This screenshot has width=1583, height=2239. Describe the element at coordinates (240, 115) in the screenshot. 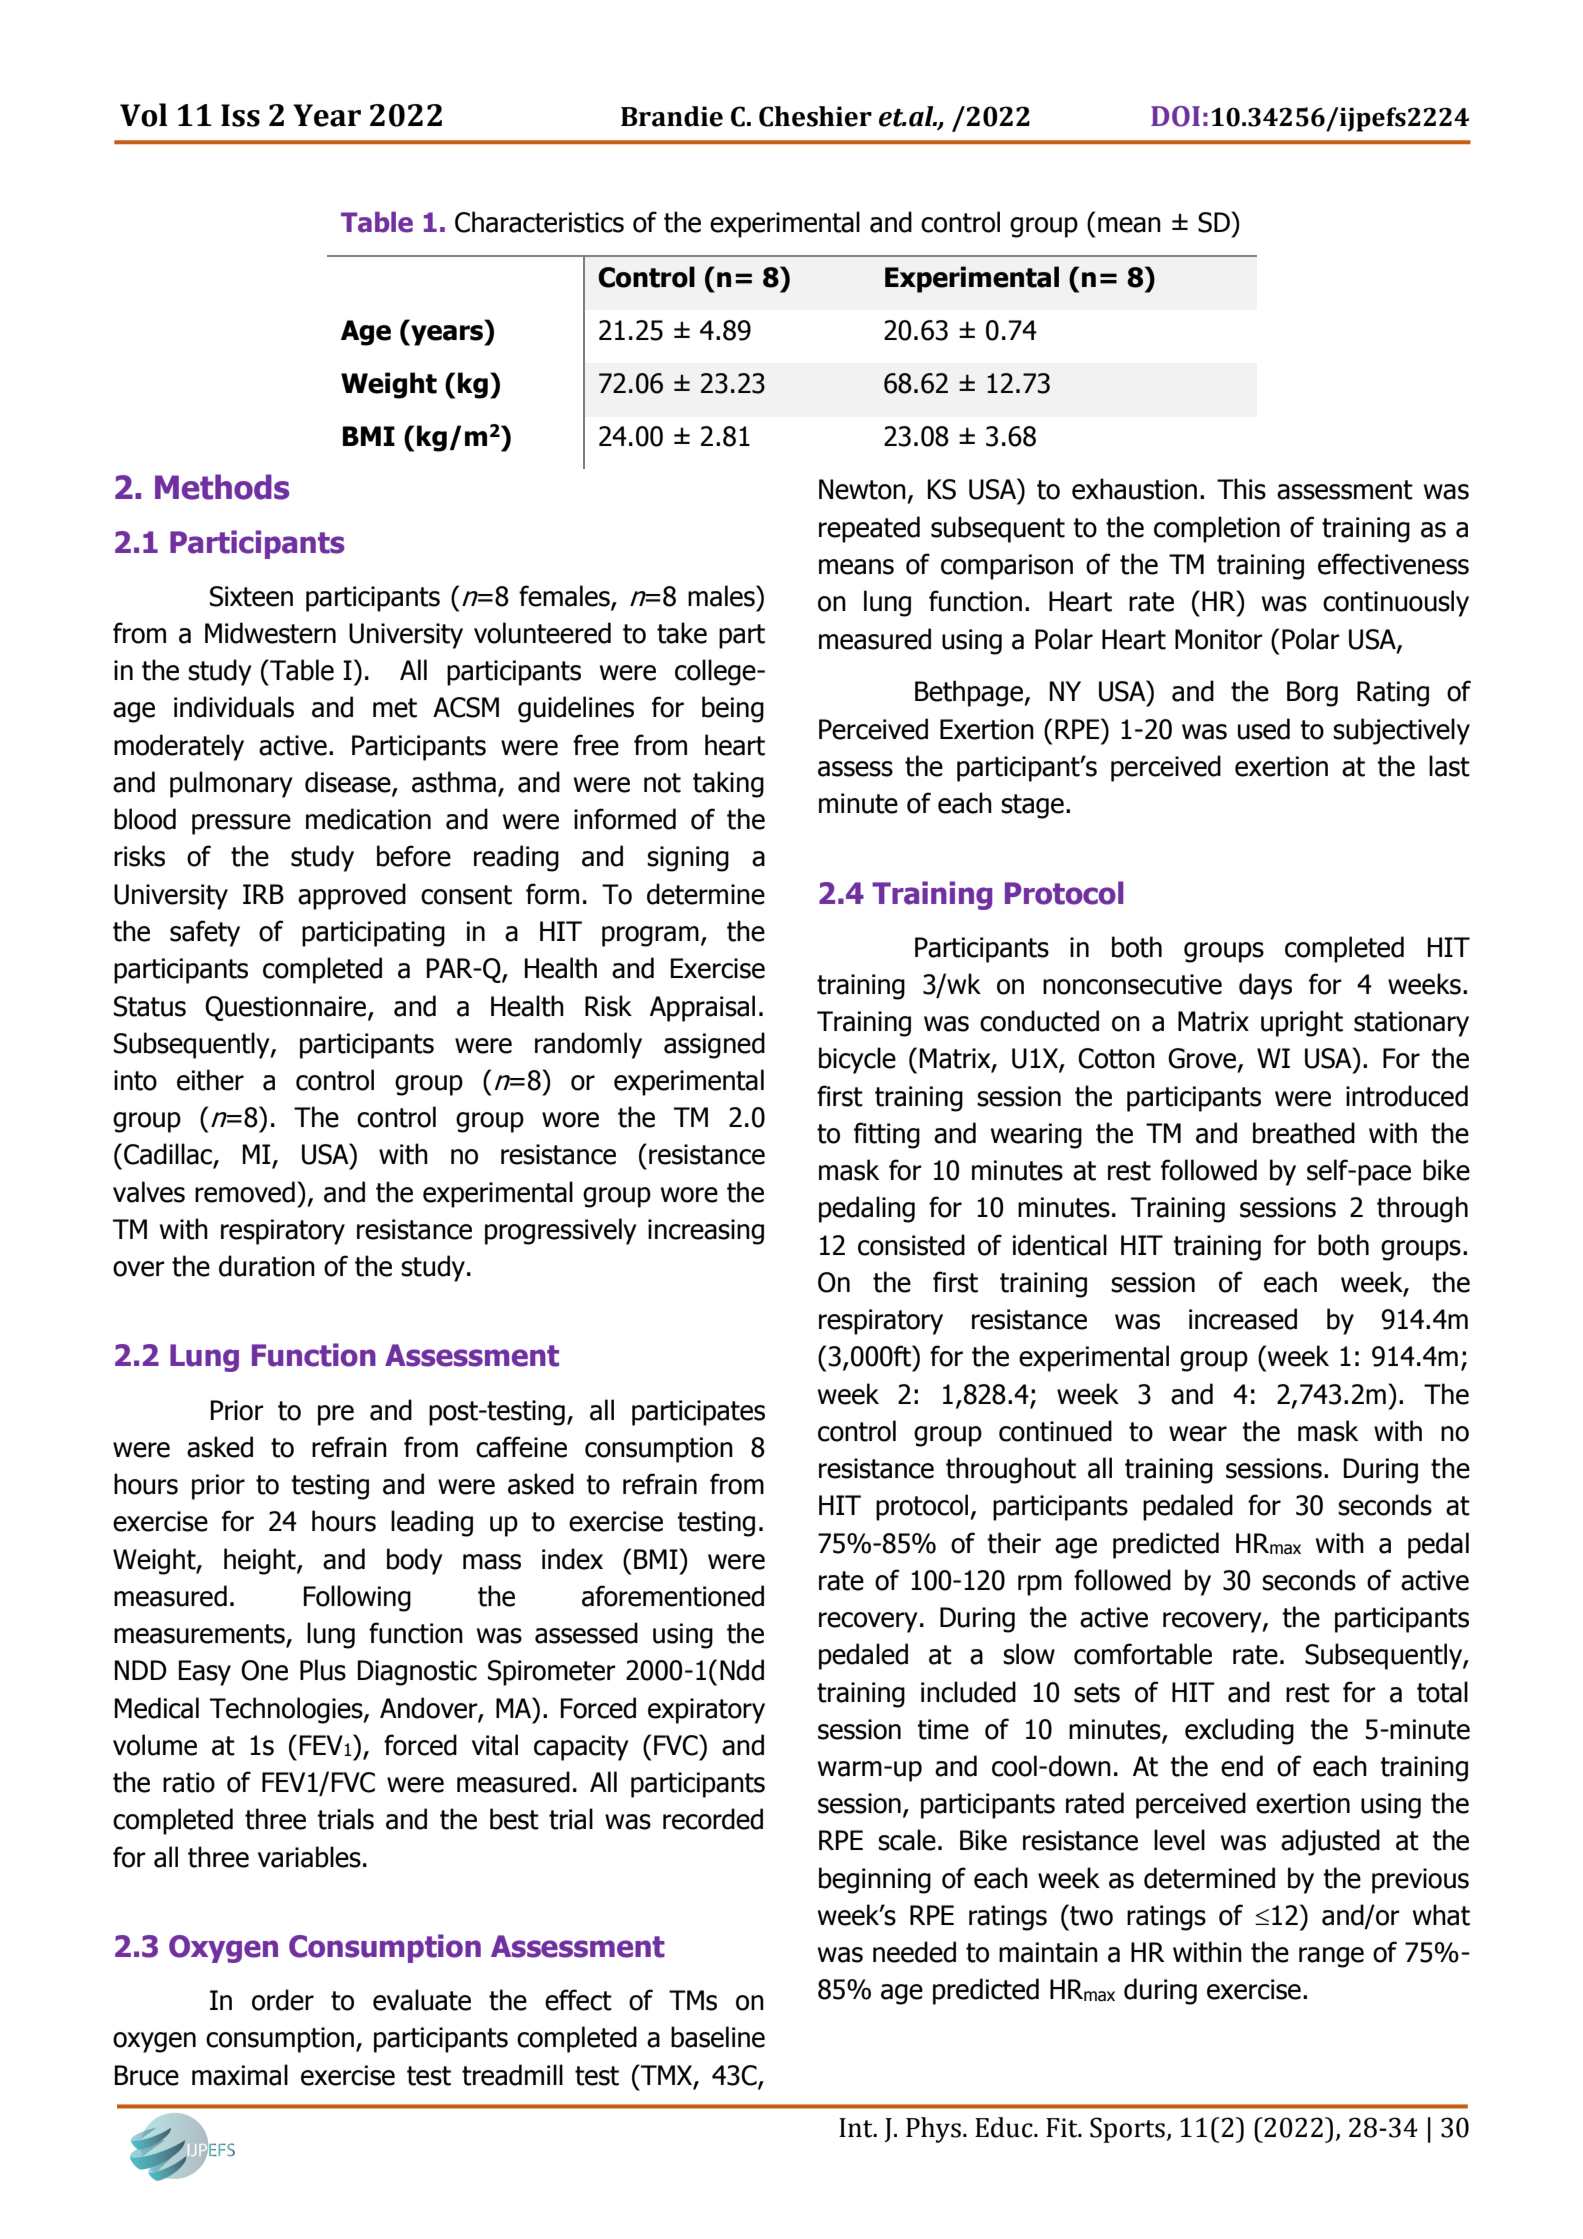

I see `Iss` at that location.
